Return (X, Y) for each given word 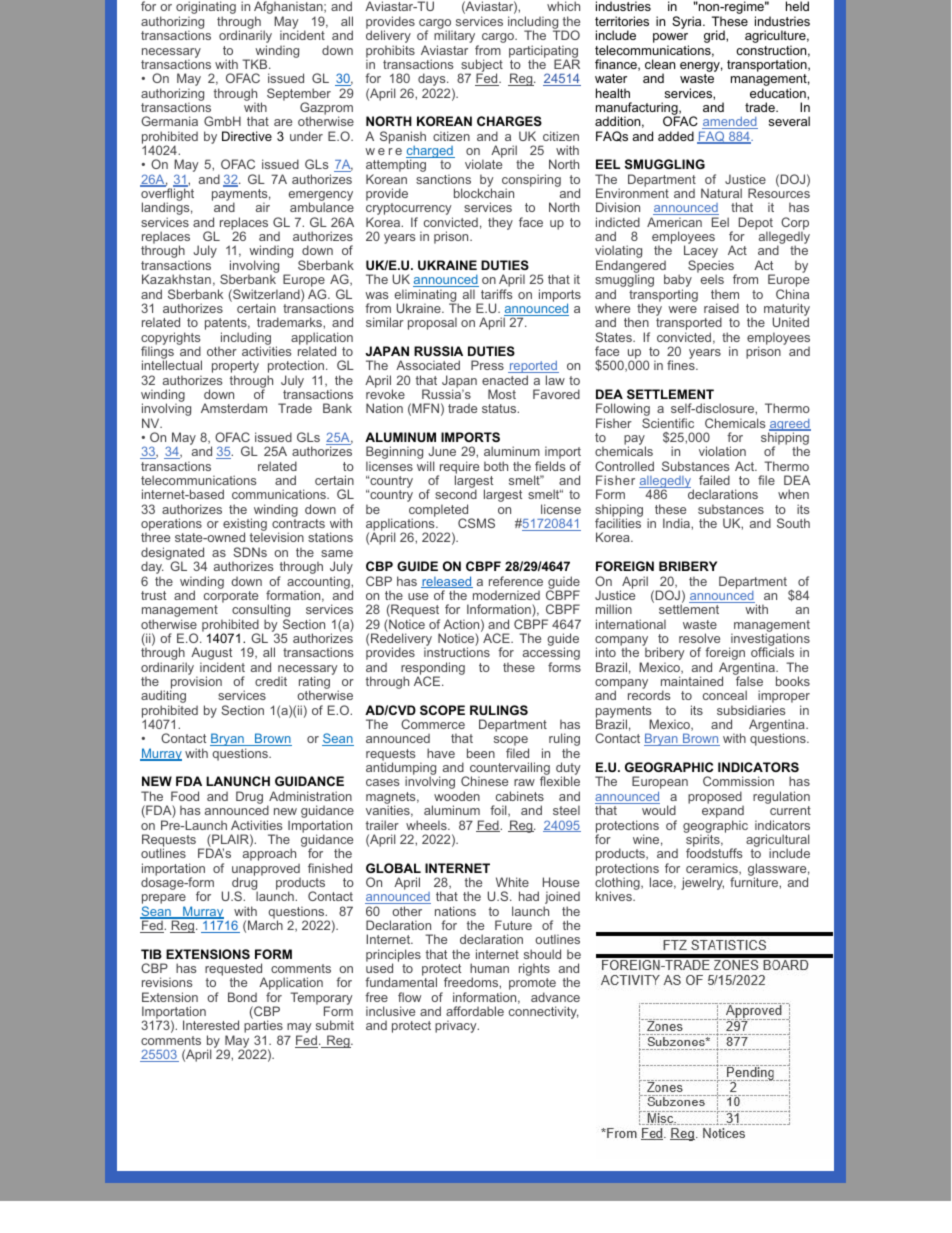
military (456, 38)
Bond (242, 997)
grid (715, 36)
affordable (475, 1011)
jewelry (702, 883)
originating (206, 9)
